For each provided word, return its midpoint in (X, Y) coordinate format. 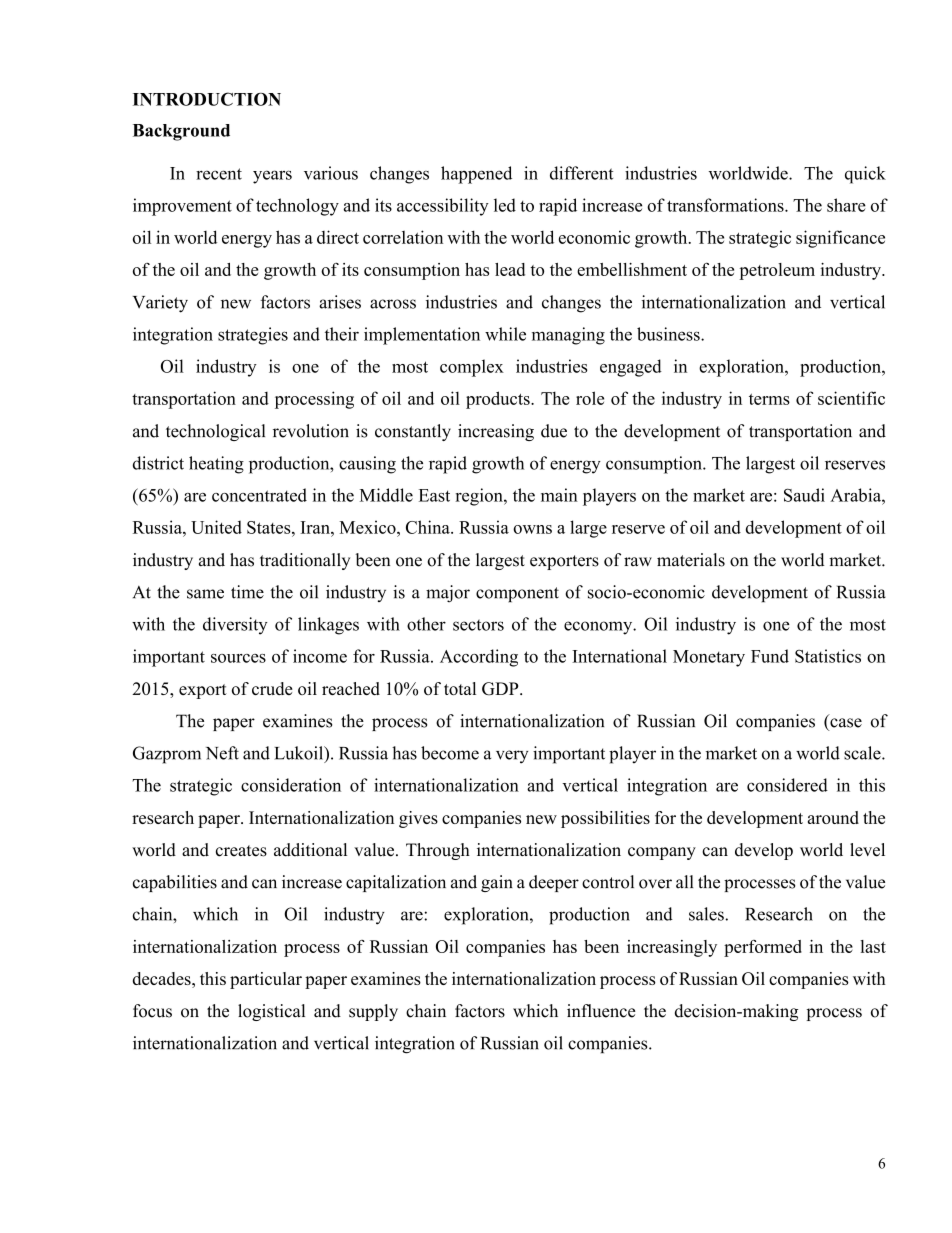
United (216, 527)
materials (691, 560)
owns (532, 529)
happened (476, 175)
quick (865, 175)
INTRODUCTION (207, 99)
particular (266, 980)
